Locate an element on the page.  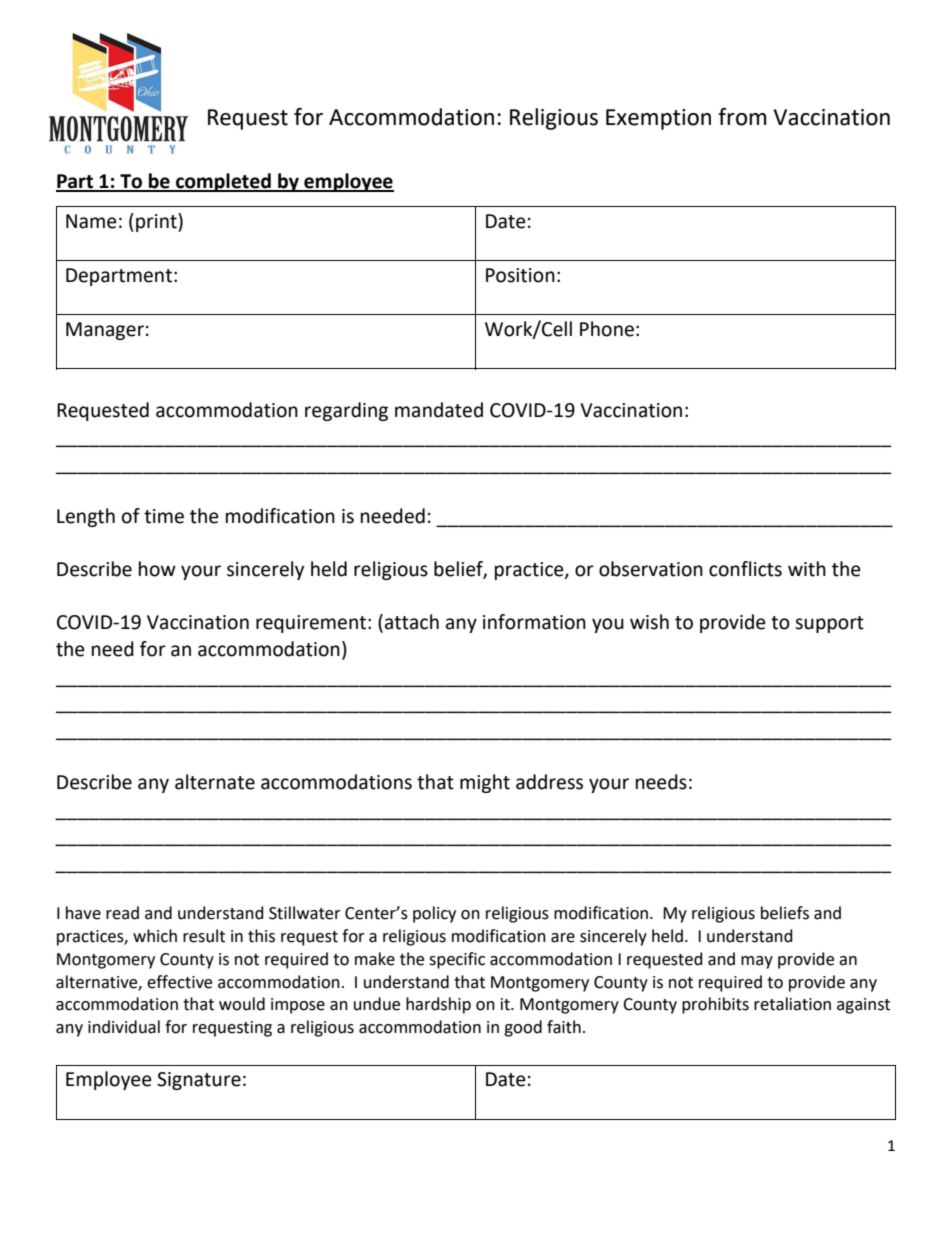
completed is located at coordinates (223, 182).
